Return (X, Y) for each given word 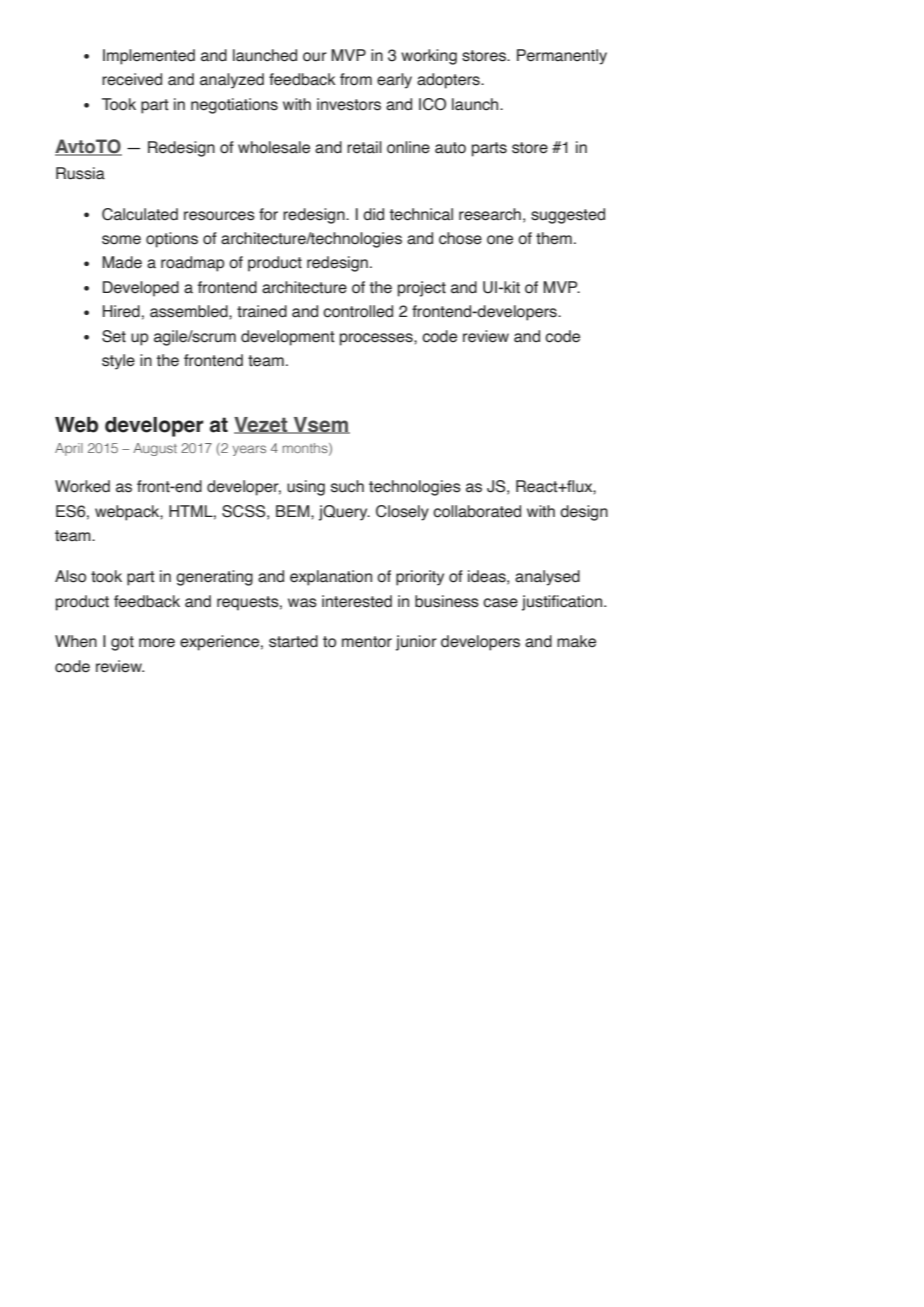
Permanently (562, 57)
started (293, 641)
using (306, 488)
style (118, 362)
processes (377, 339)
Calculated (140, 214)
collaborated (477, 511)
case (500, 603)
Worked (82, 486)
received (132, 79)
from (356, 79)
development (288, 338)
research (490, 214)
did (373, 214)
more (157, 643)
